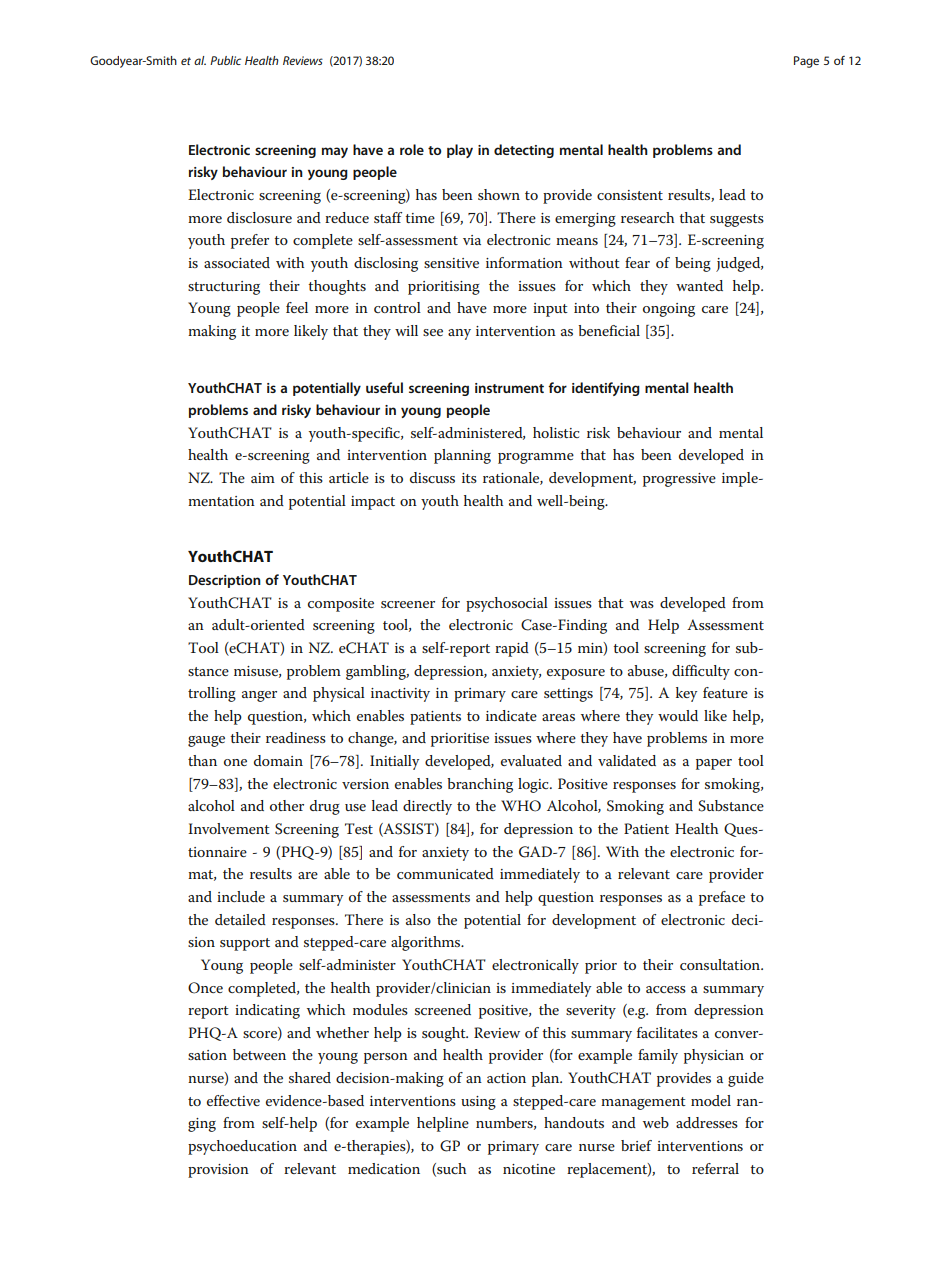 The image size is (952, 1270). What do you see at coordinates (507, 604) in the screenshot?
I see `psychosocial` at bounding box center [507, 604].
